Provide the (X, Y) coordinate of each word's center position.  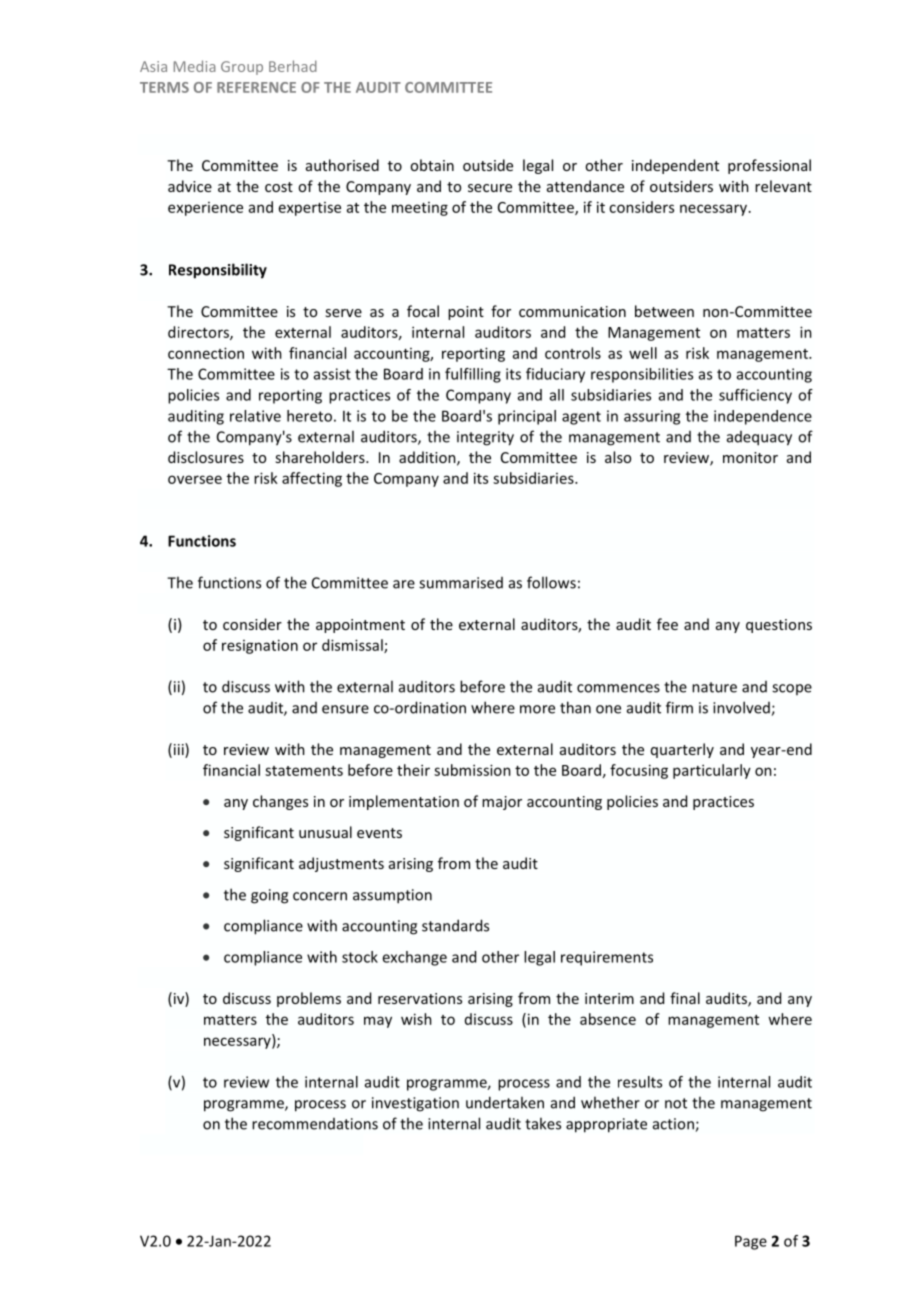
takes (543, 1123)
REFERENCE (256, 87)
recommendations (315, 1124)
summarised (461, 583)
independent (675, 166)
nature (714, 687)
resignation (260, 646)
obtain (432, 165)
